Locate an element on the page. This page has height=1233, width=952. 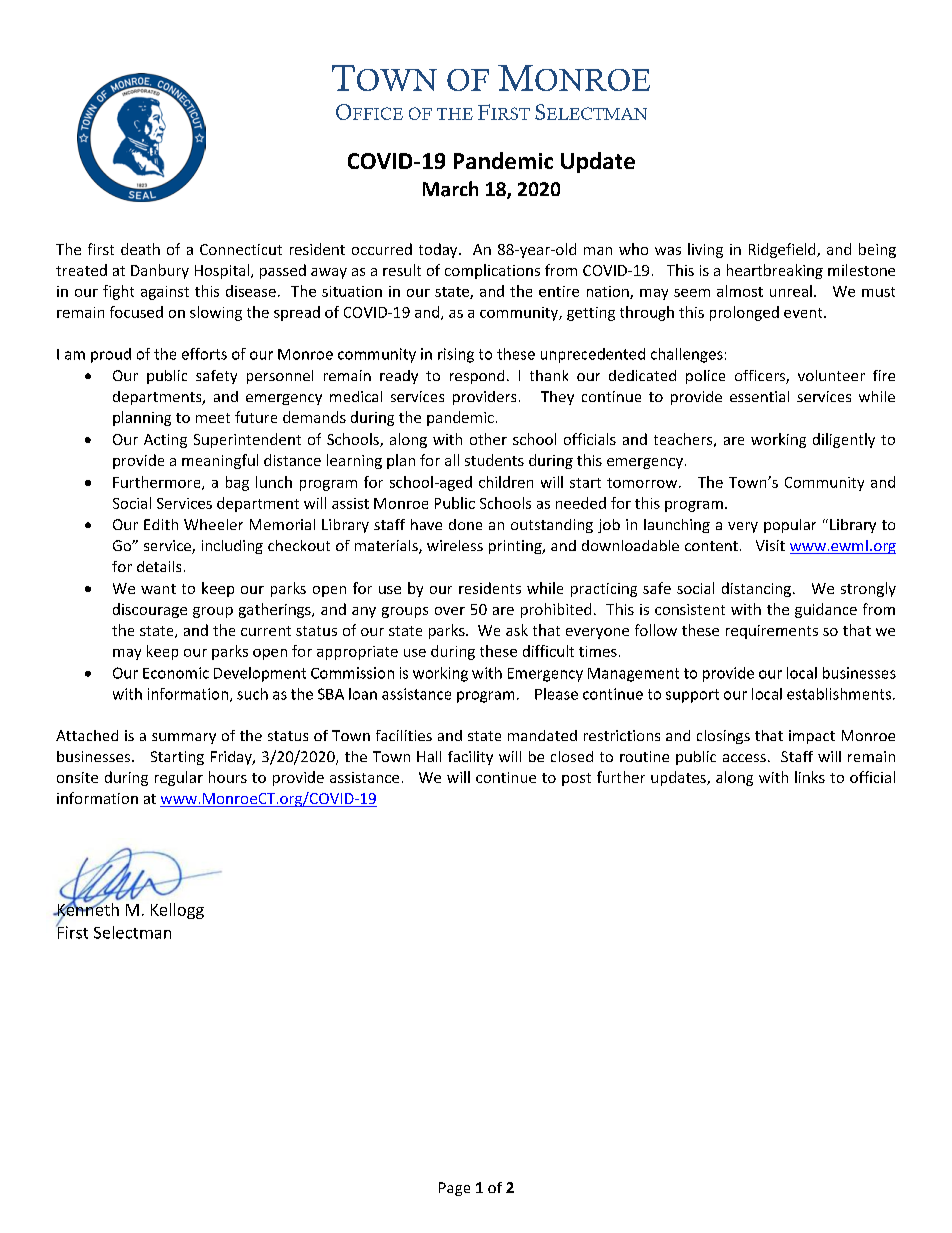
diligently is located at coordinates (844, 440).
